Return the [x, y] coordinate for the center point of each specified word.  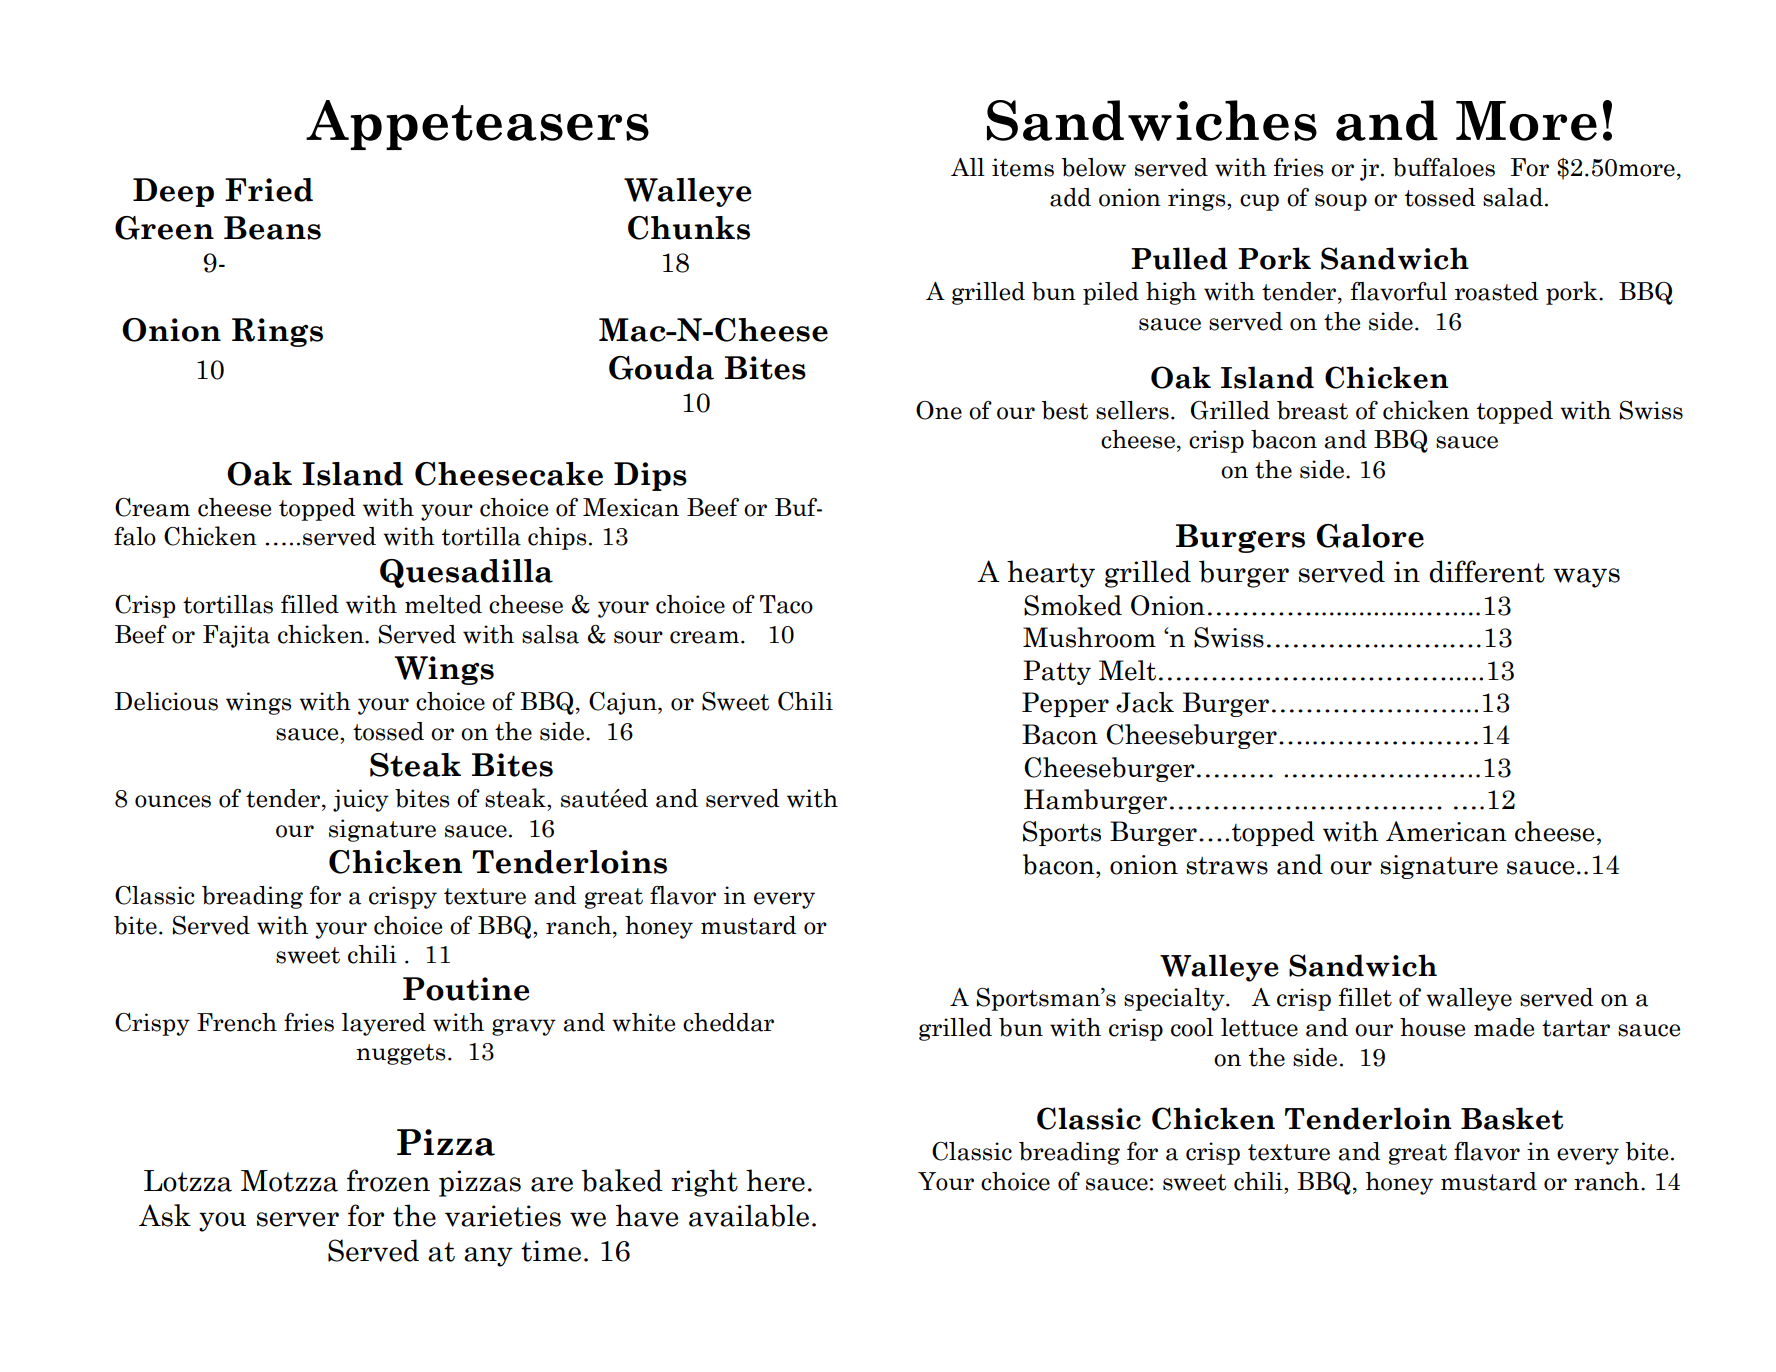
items [1023, 167]
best [1064, 410]
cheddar [728, 1022]
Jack [1145, 702]
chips [557, 538]
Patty [1057, 672]
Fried [269, 190]
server [298, 1219]
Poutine [466, 989]
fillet [1365, 997]
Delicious [166, 701]
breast [1312, 410]
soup [1341, 202]
